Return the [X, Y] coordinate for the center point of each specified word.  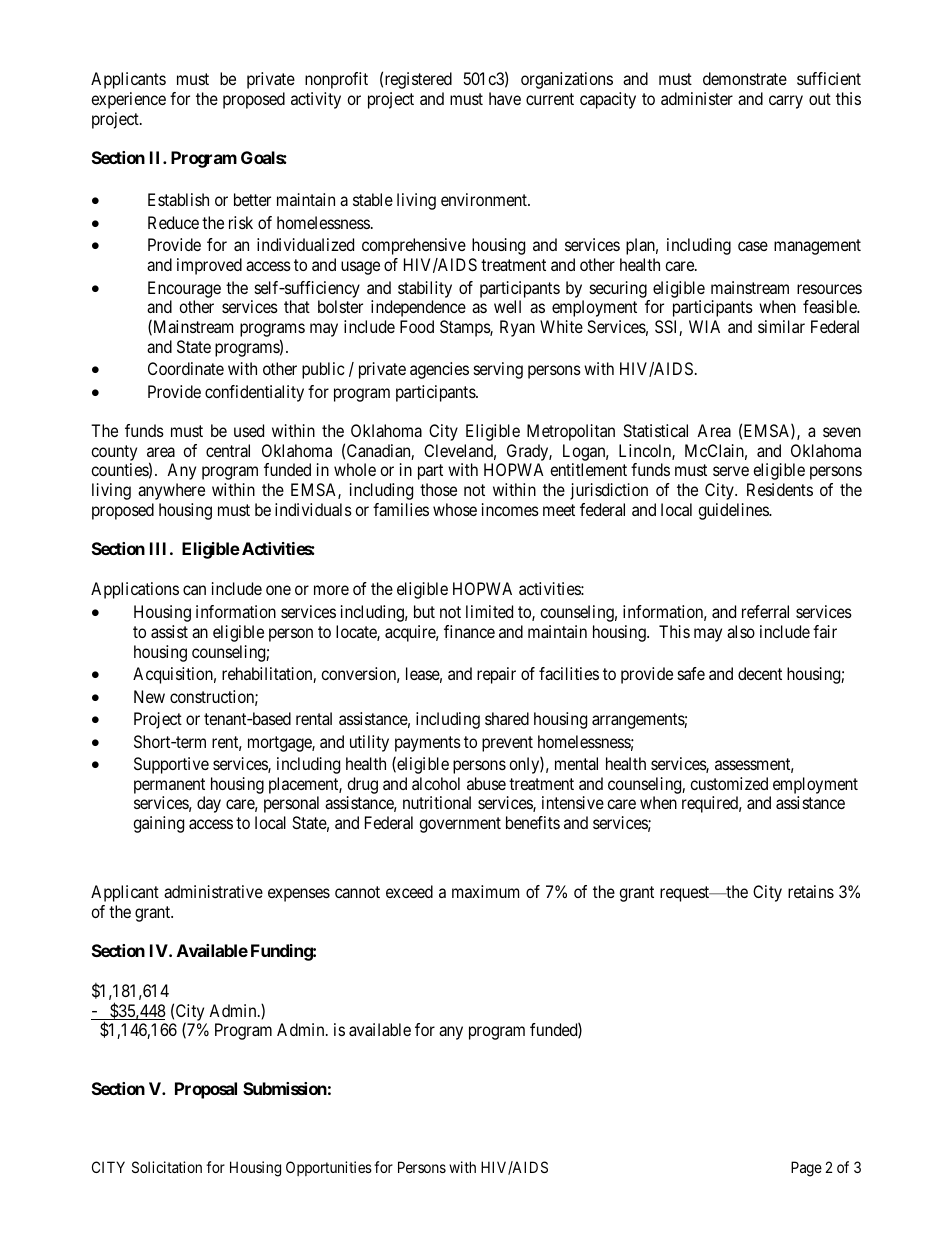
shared [507, 718]
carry [786, 102]
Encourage [184, 289]
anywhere [171, 491]
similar [781, 326]
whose [455, 509]
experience [128, 100]
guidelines [734, 511]
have [505, 98]
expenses [299, 895]
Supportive [171, 765]
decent [760, 673]
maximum [485, 891]
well [507, 306]
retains [811, 891]
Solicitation [167, 1167]
